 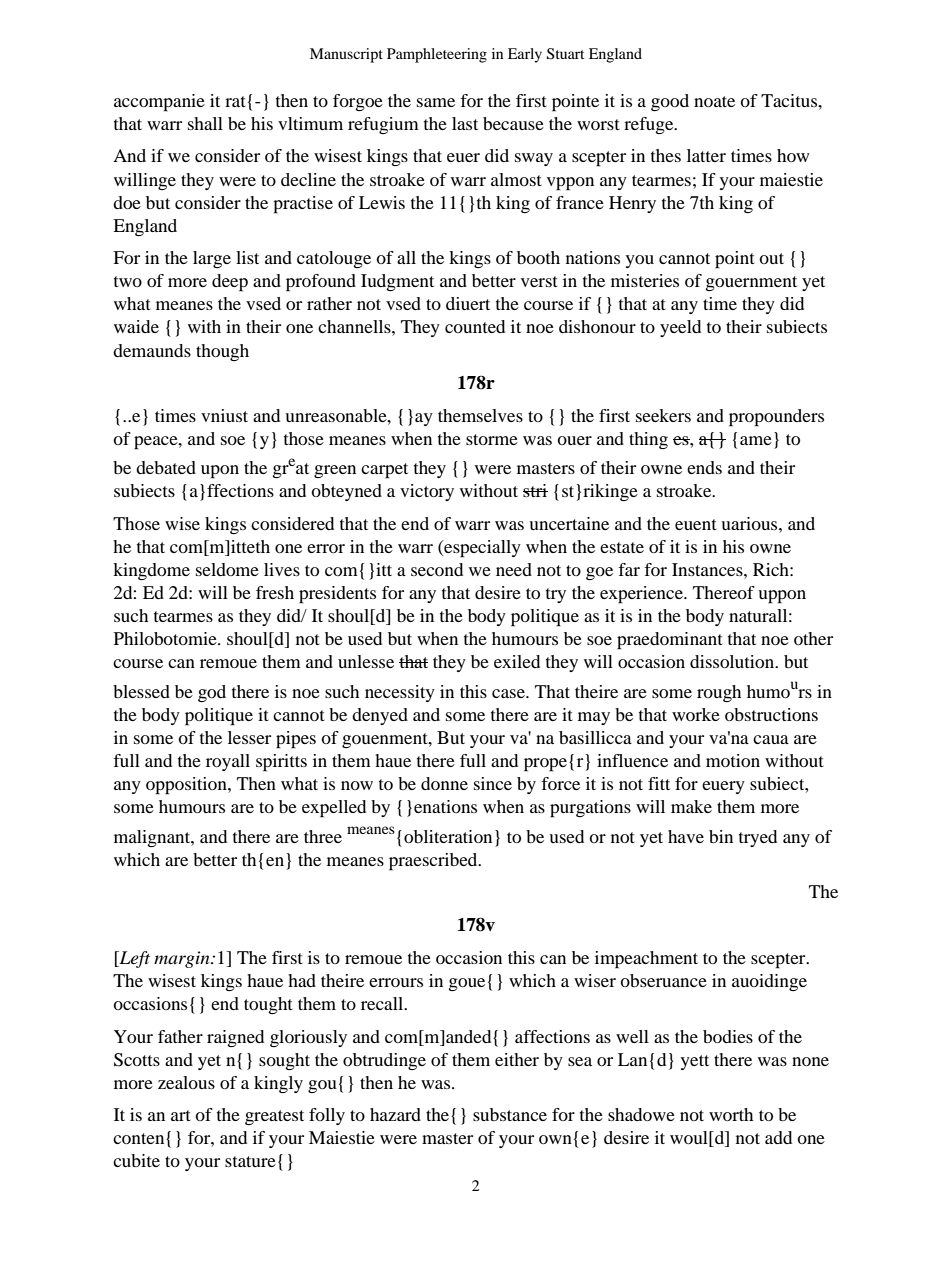 What do you see at coordinates (205, 123) in the screenshot?
I see `shall` at bounding box center [205, 123].
